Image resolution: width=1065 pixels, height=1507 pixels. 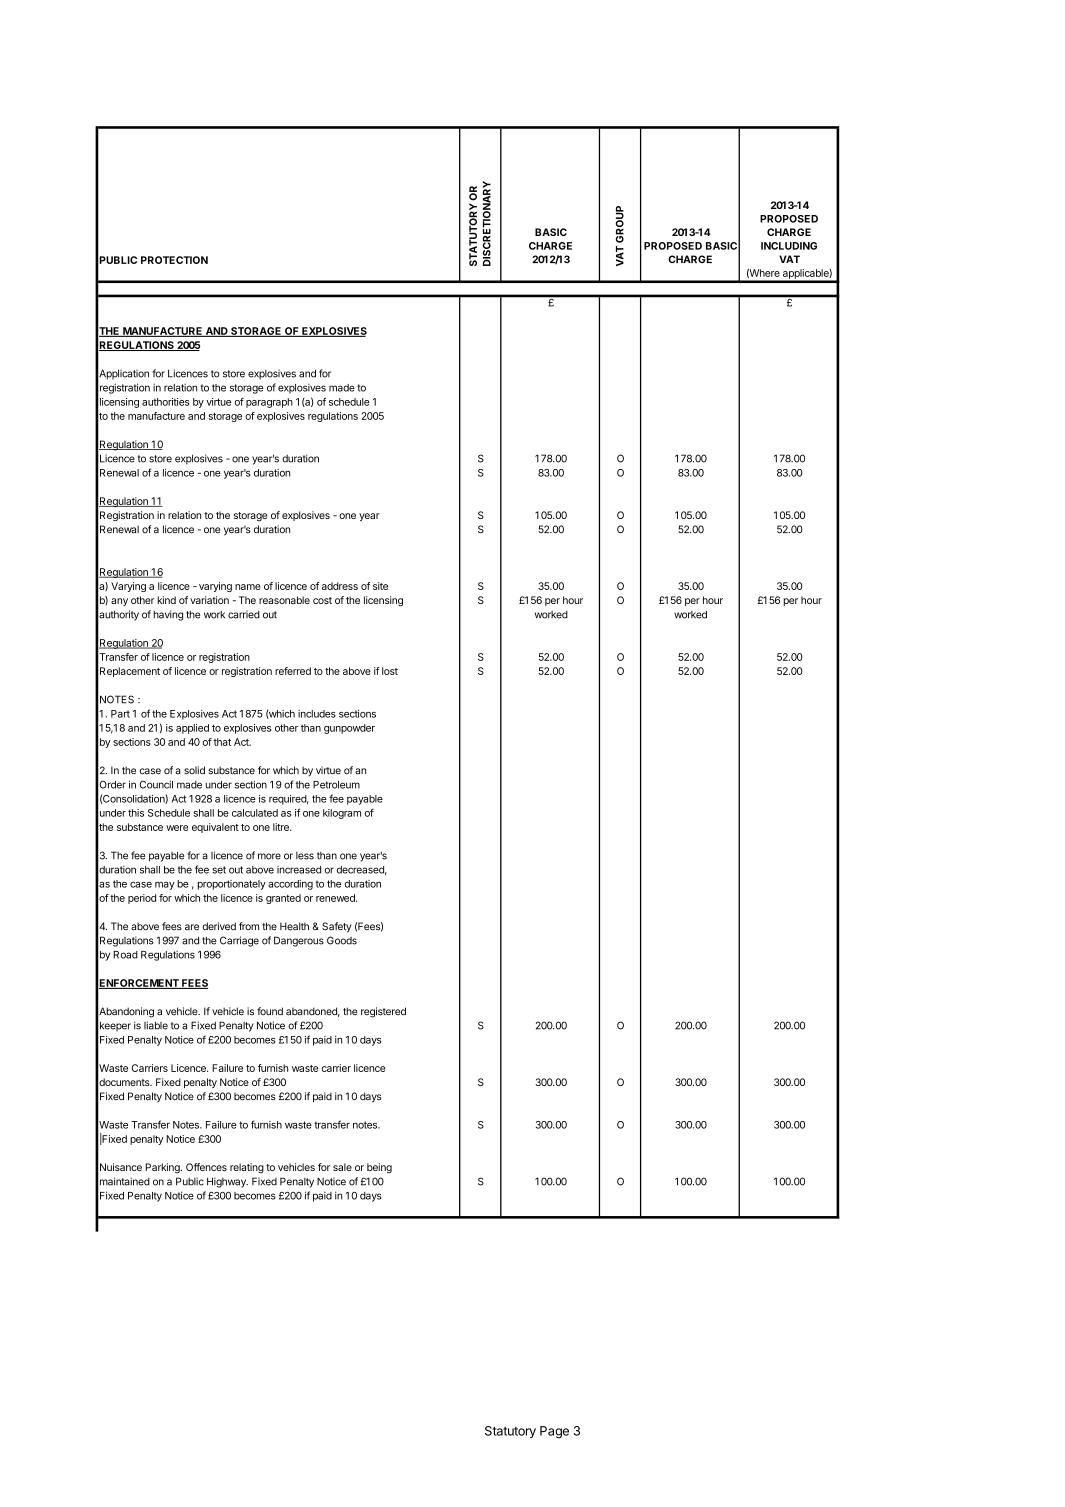 What do you see at coordinates (342, 814) in the page?
I see `kilogram` at bounding box center [342, 814].
